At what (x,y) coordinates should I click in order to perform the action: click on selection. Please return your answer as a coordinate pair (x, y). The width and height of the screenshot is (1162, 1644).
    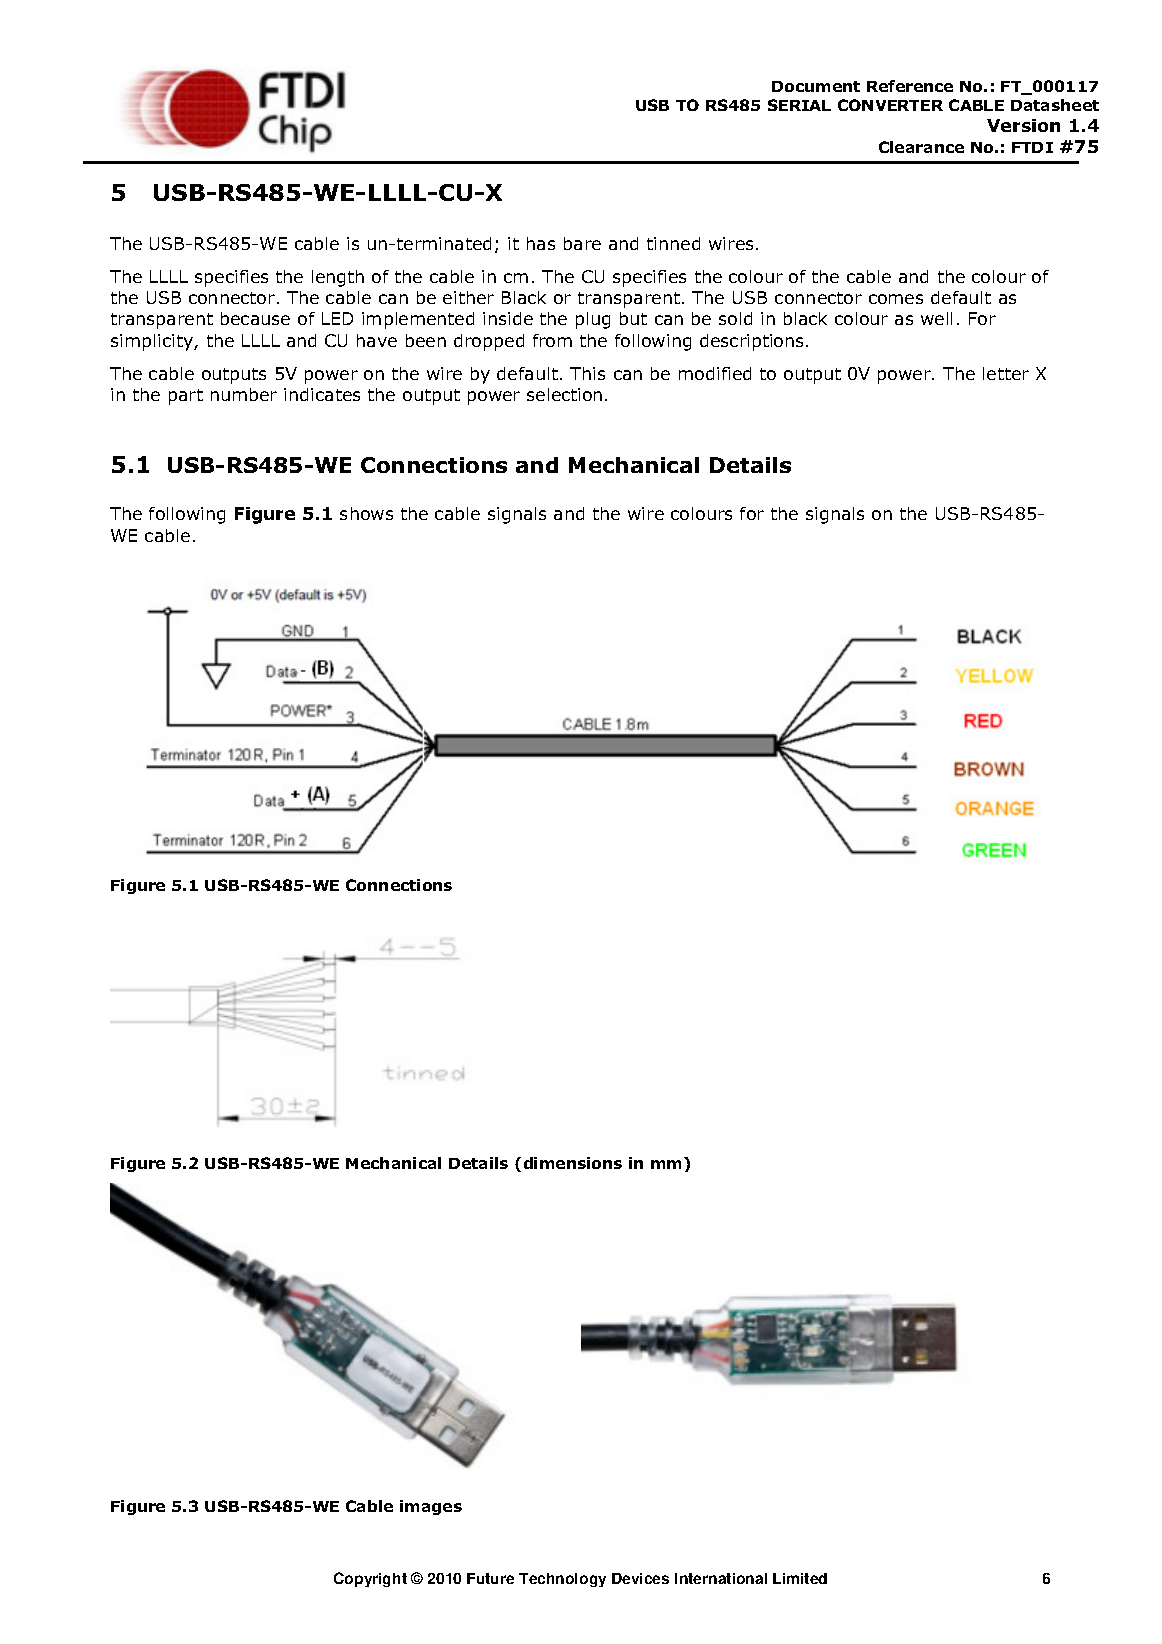
    Looking at the image, I should click on (564, 394).
